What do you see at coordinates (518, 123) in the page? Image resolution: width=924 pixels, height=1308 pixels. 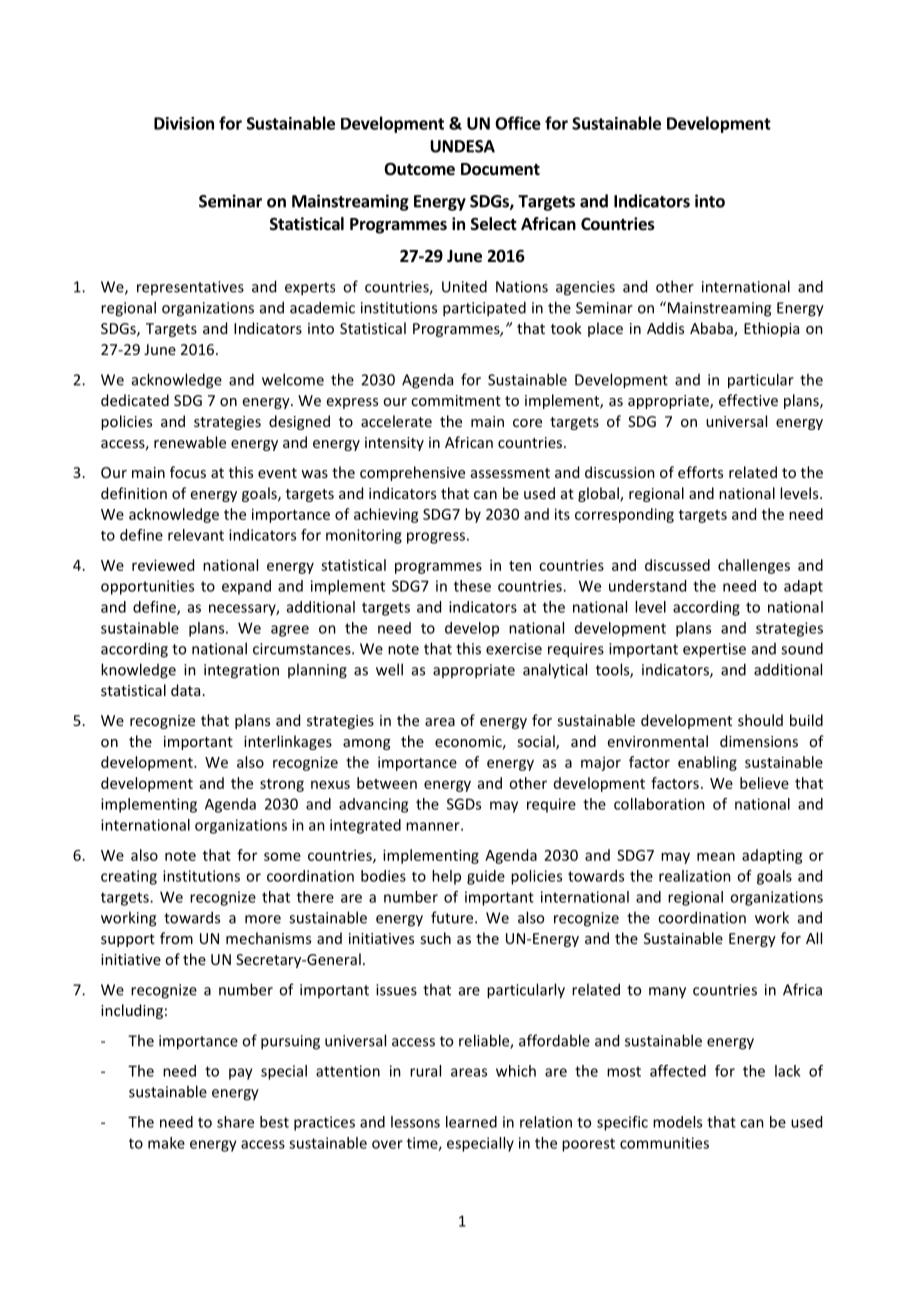 I see `Office` at bounding box center [518, 123].
